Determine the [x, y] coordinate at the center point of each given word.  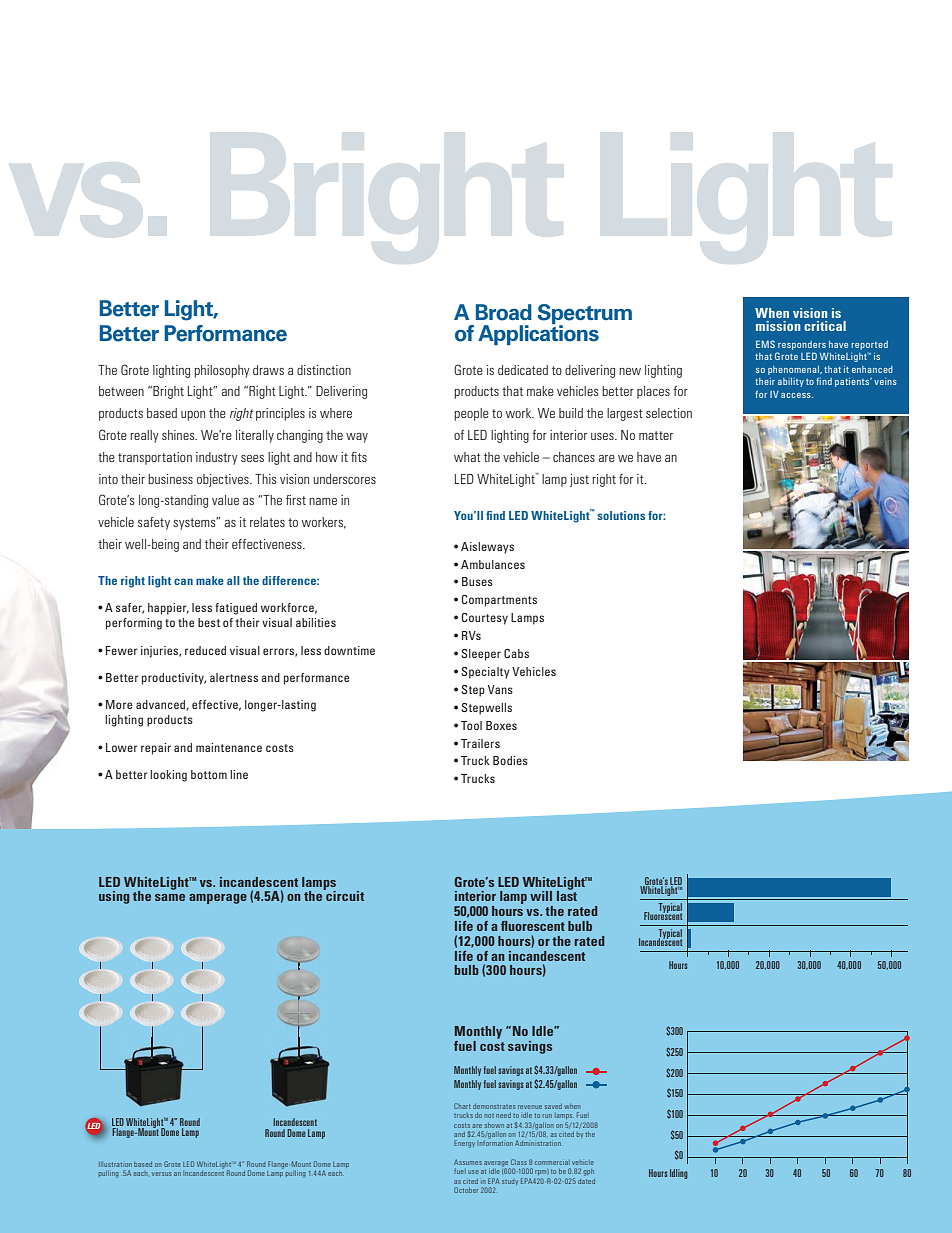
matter [656, 435]
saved [553, 1106]
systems [195, 523]
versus [161, 1174]
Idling [679, 1174]
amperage [218, 899]
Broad [504, 312]
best [209, 622]
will [541, 896]
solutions [621, 515]
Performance [225, 333]
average [497, 1165]
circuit [344, 895]
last [567, 895]
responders [802, 345]
